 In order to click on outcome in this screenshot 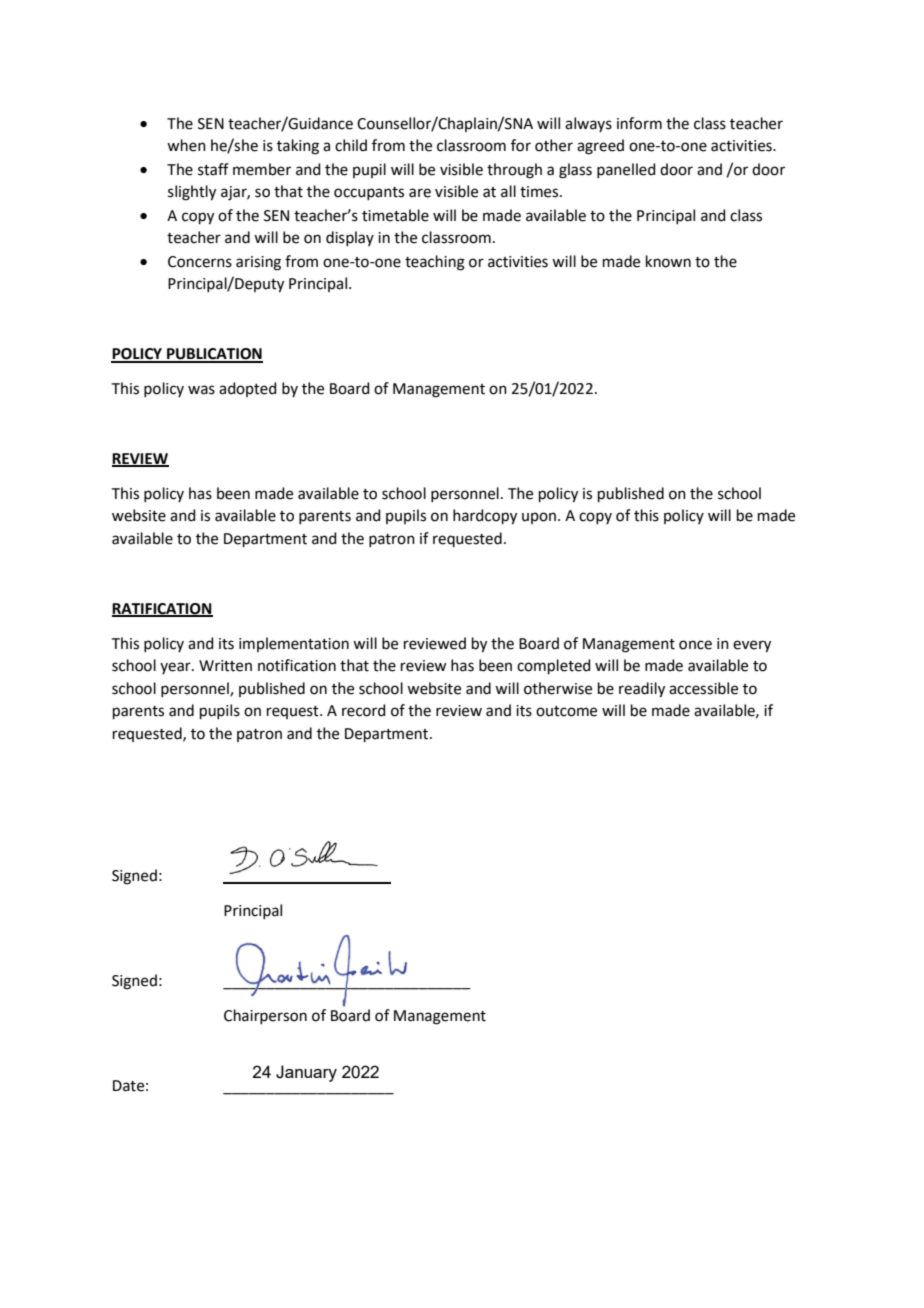, I will do `click(566, 711)`.
